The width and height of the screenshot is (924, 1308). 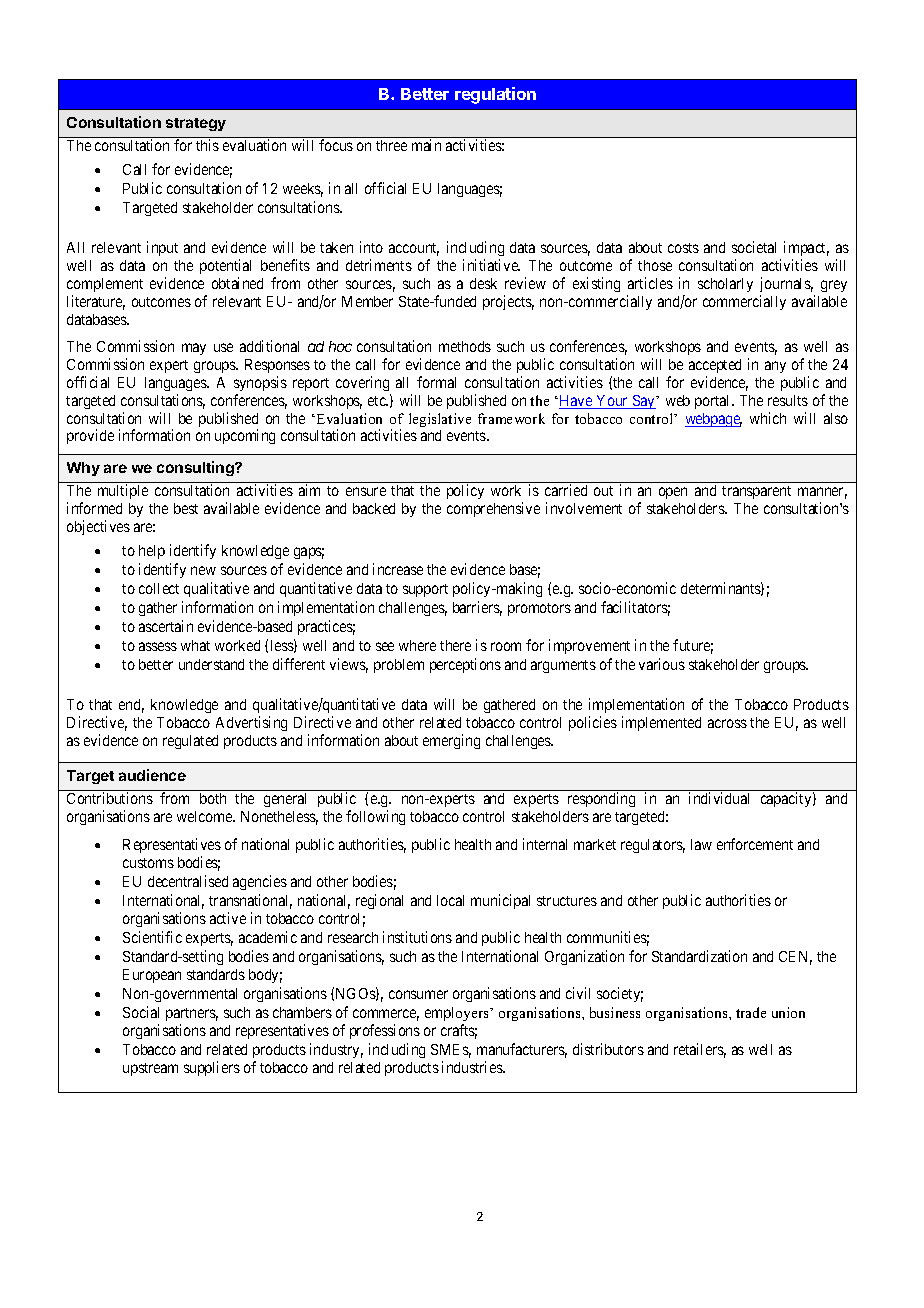 What do you see at coordinates (190, 742) in the screenshot?
I see `regulated` at bounding box center [190, 742].
